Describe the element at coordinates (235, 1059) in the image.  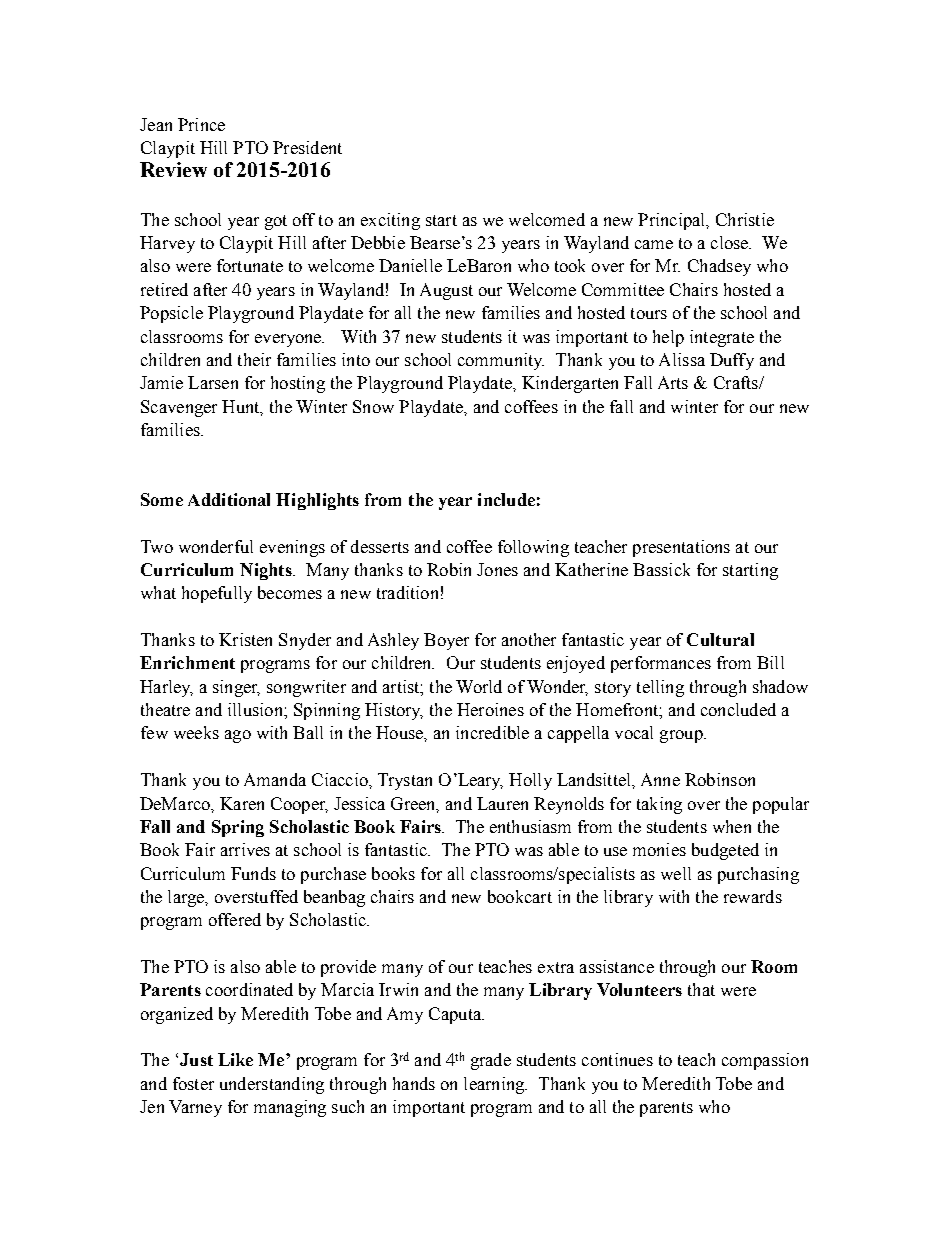
I see `Like` at that location.
